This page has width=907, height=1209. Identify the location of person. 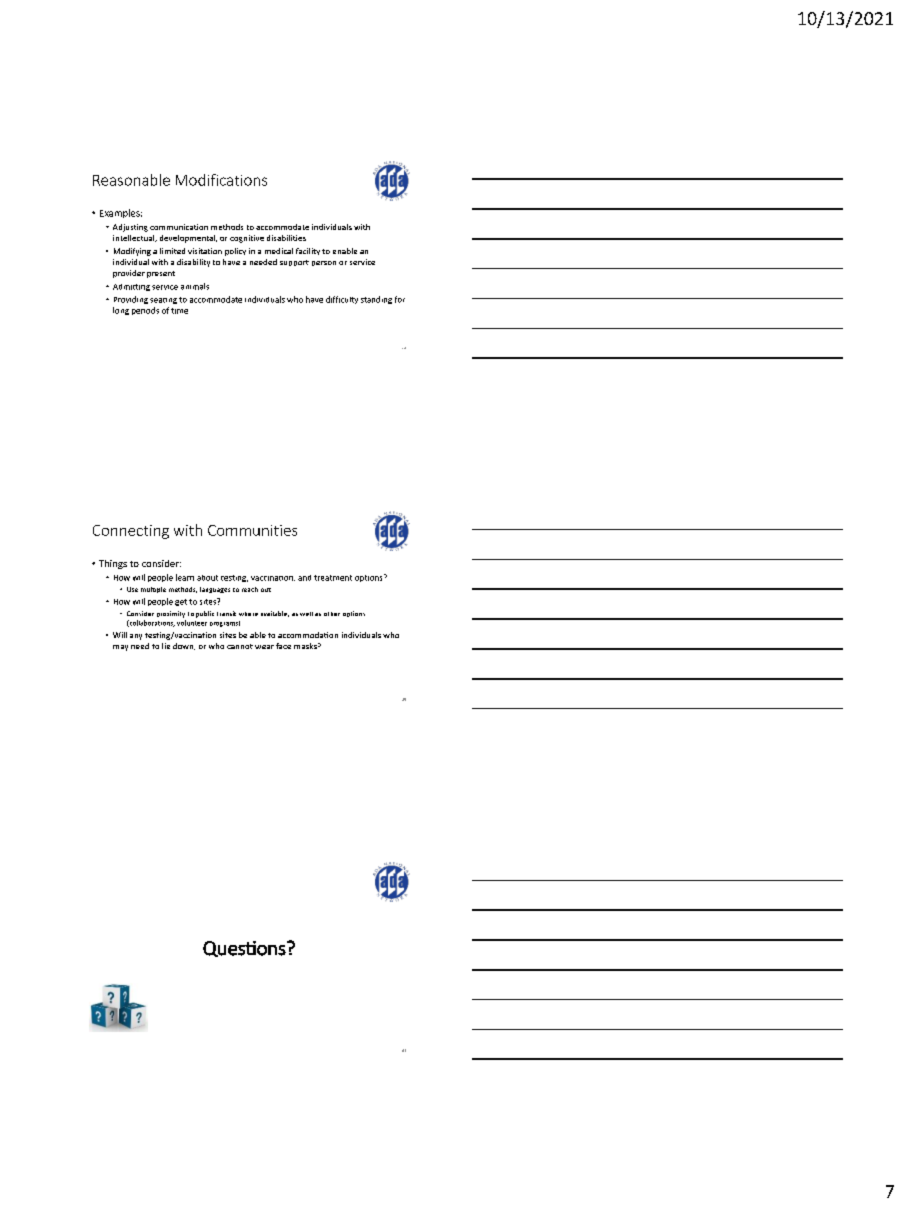
(324, 263).
